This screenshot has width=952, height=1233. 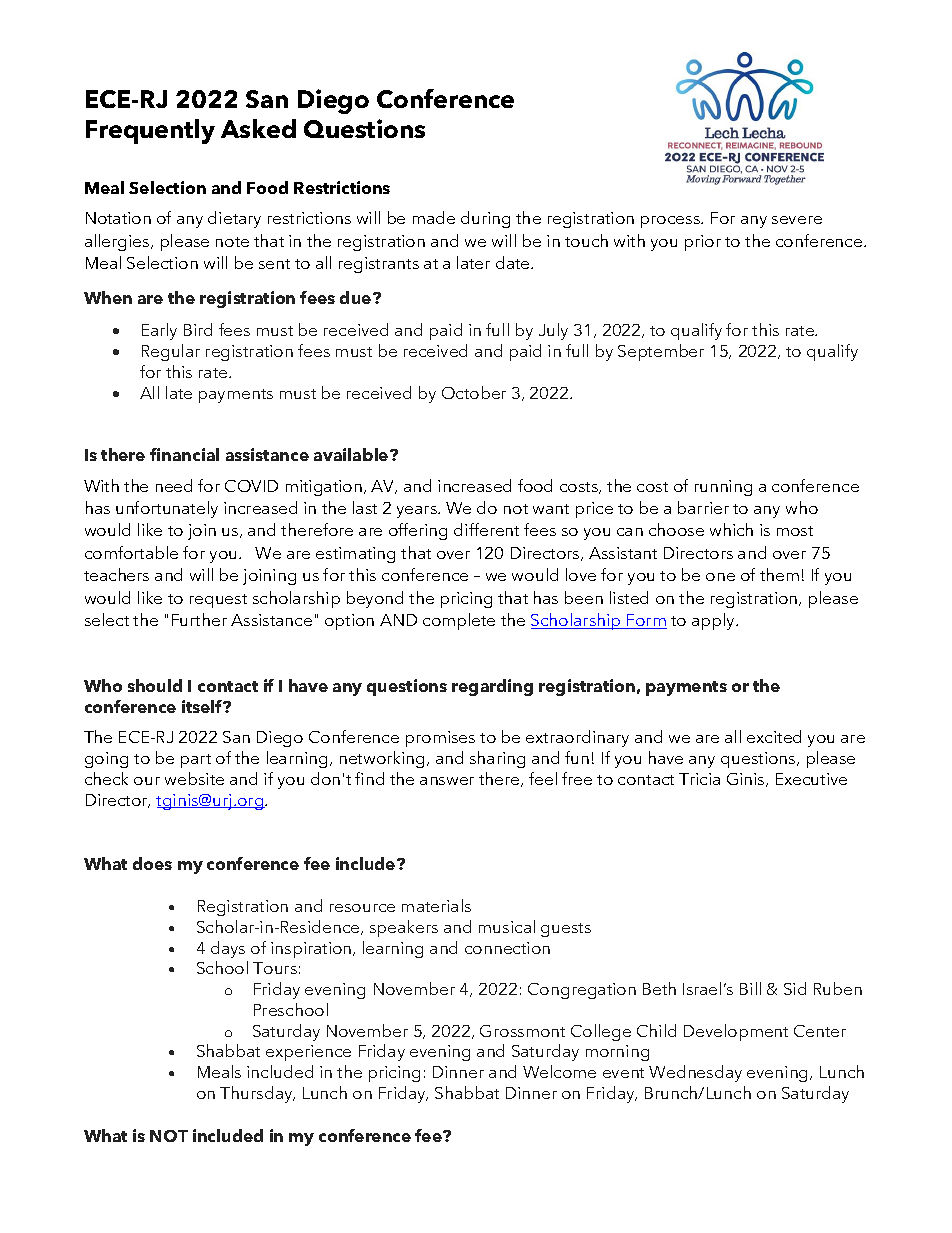 What do you see at coordinates (474, 392) in the screenshot?
I see `October` at bounding box center [474, 392].
